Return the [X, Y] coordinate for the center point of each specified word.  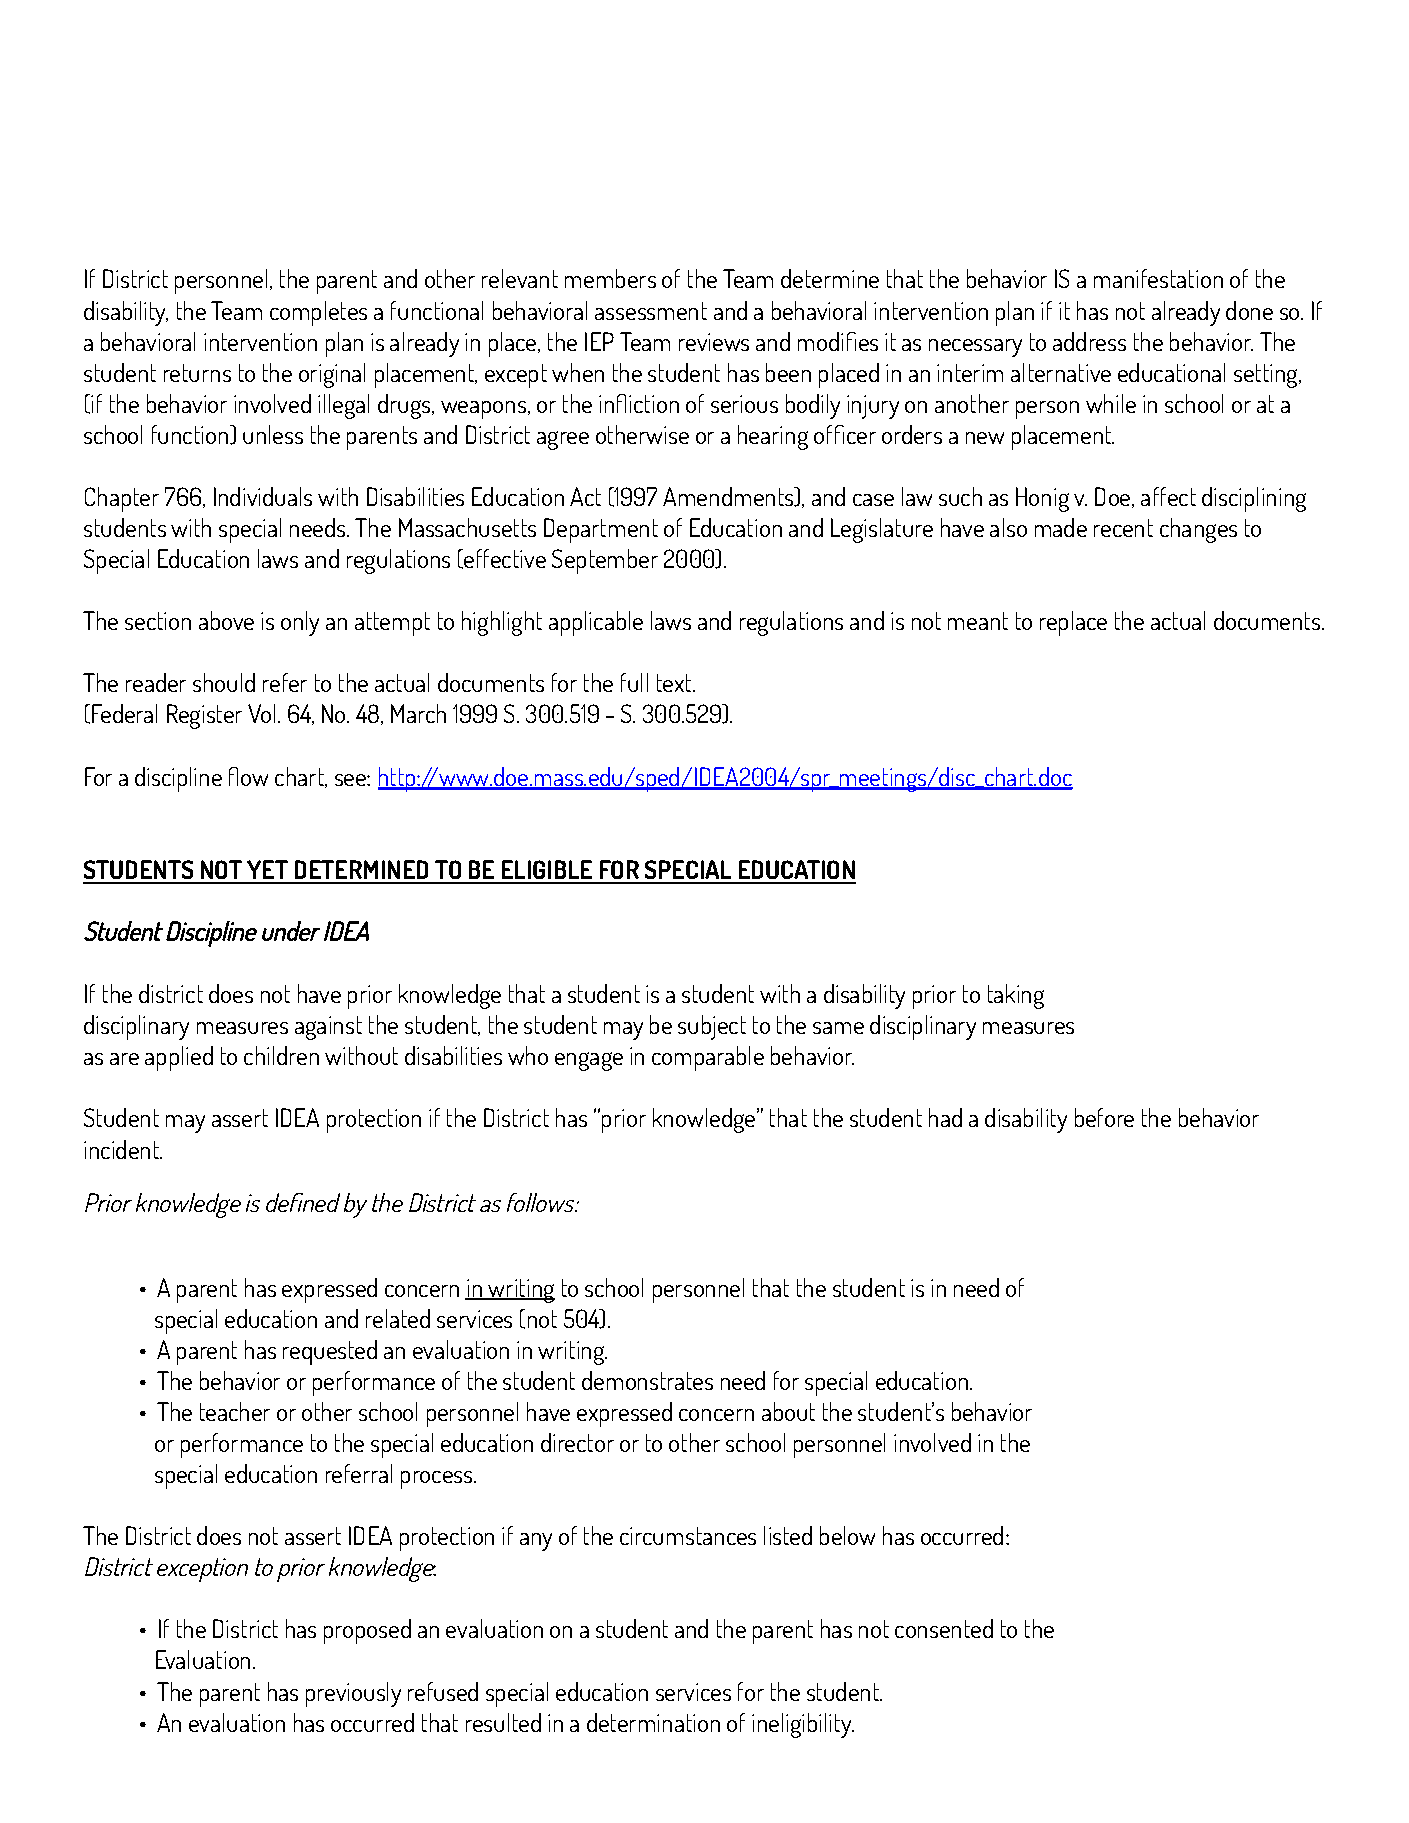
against [328, 1028]
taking [1016, 996]
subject [712, 1027]
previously [353, 1694]
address [1089, 341]
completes [318, 313]
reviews [714, 342]
